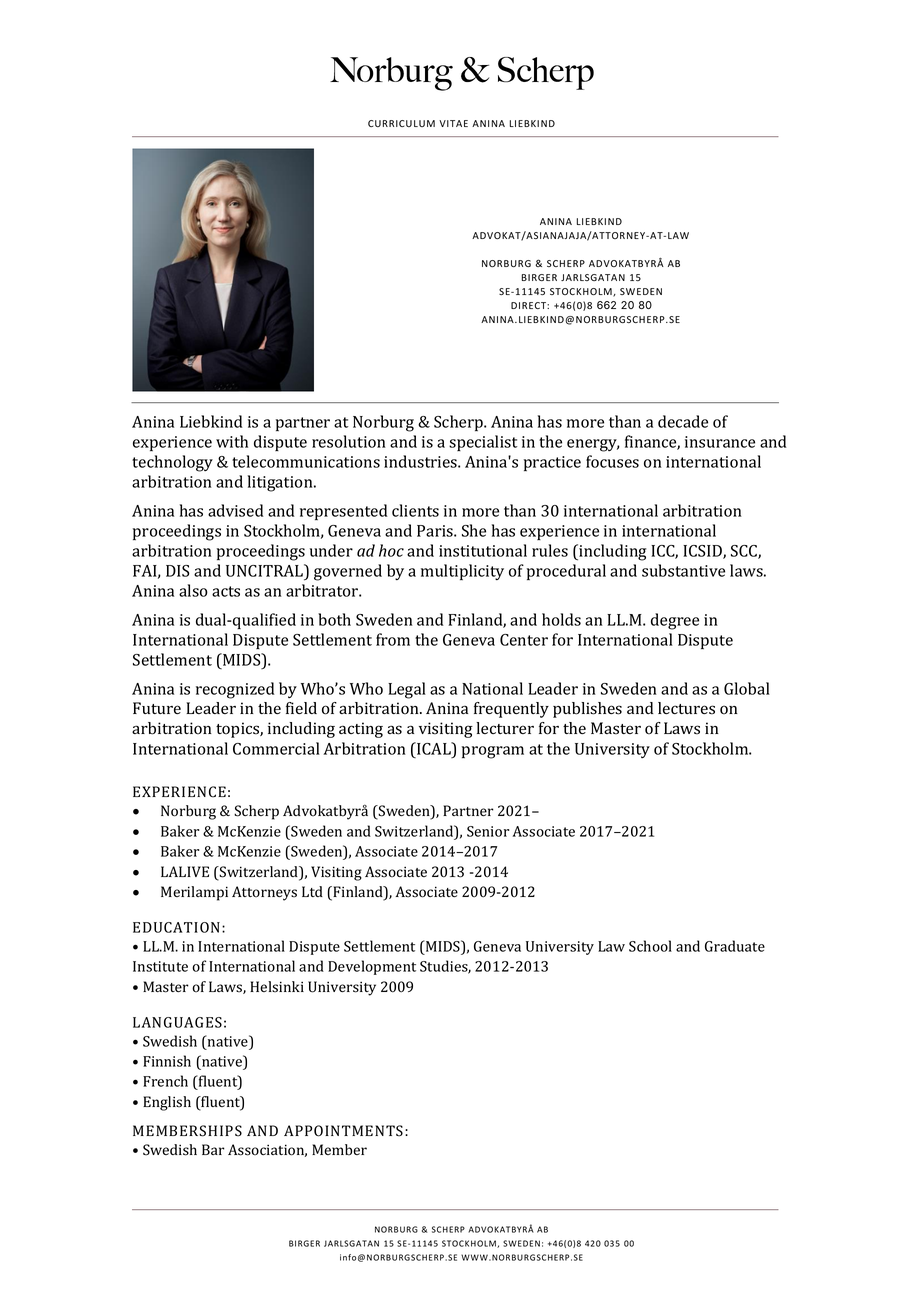 The height and width of the screenshot is (1308, 924). I want to click on from, so click(393, 639).
